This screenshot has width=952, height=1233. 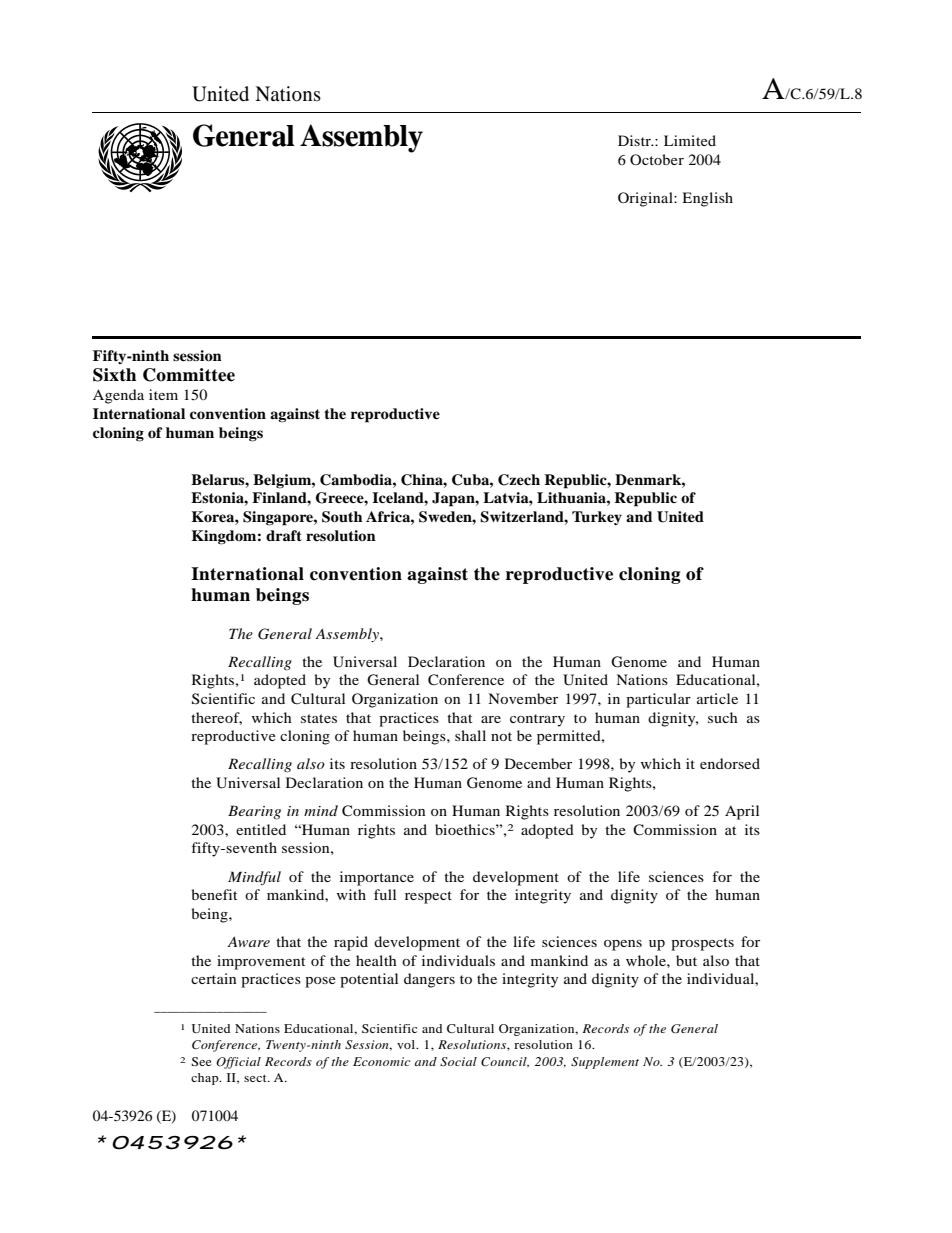 What do you see at coordinates (597, 518) in the screenshot?
I see `Turkey` at bounding box center [597, 518].
